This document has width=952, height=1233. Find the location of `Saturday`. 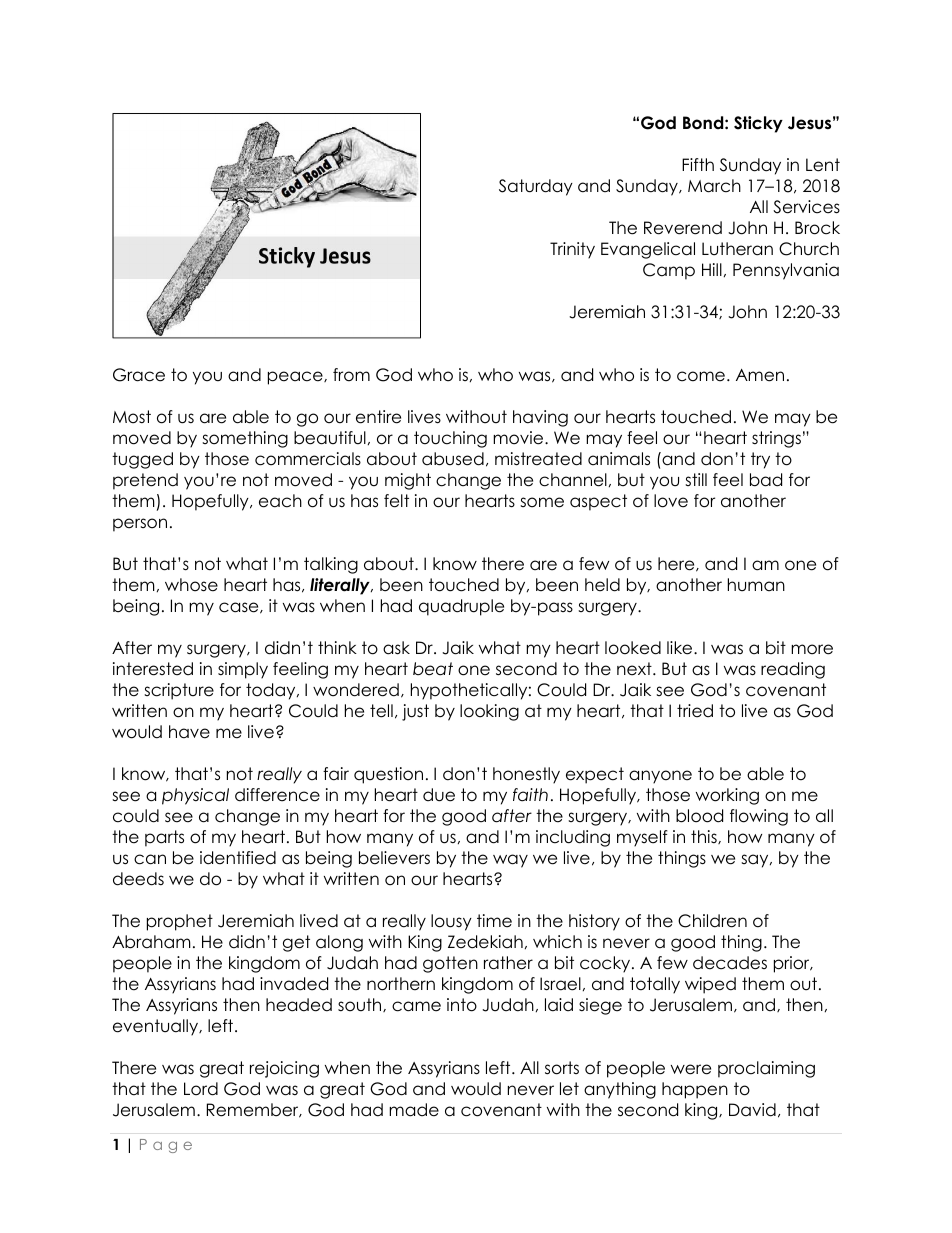

Saturday is located at coordinates (536, 187).
